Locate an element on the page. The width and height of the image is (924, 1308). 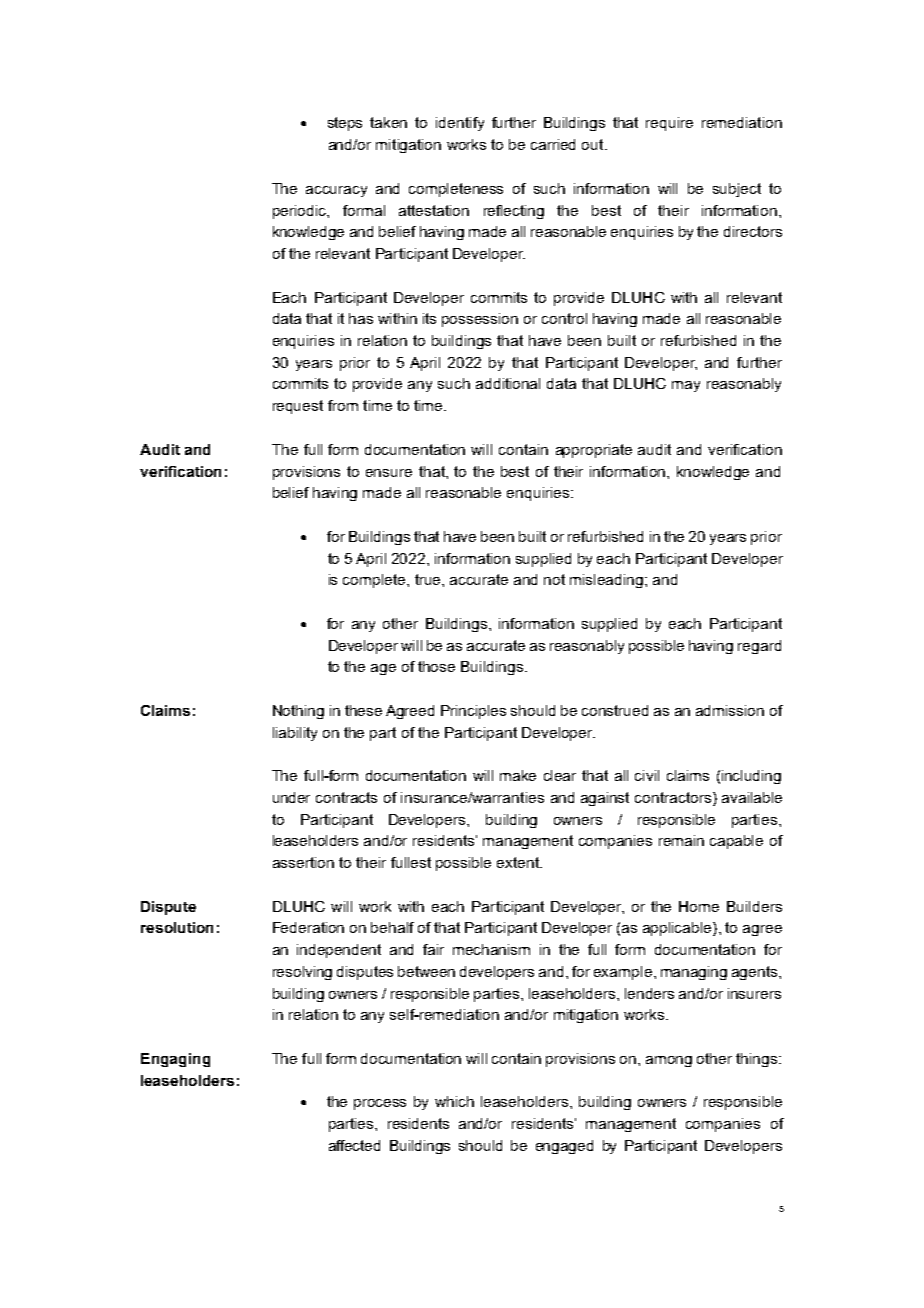
make is located at coordinates (518, 775).
